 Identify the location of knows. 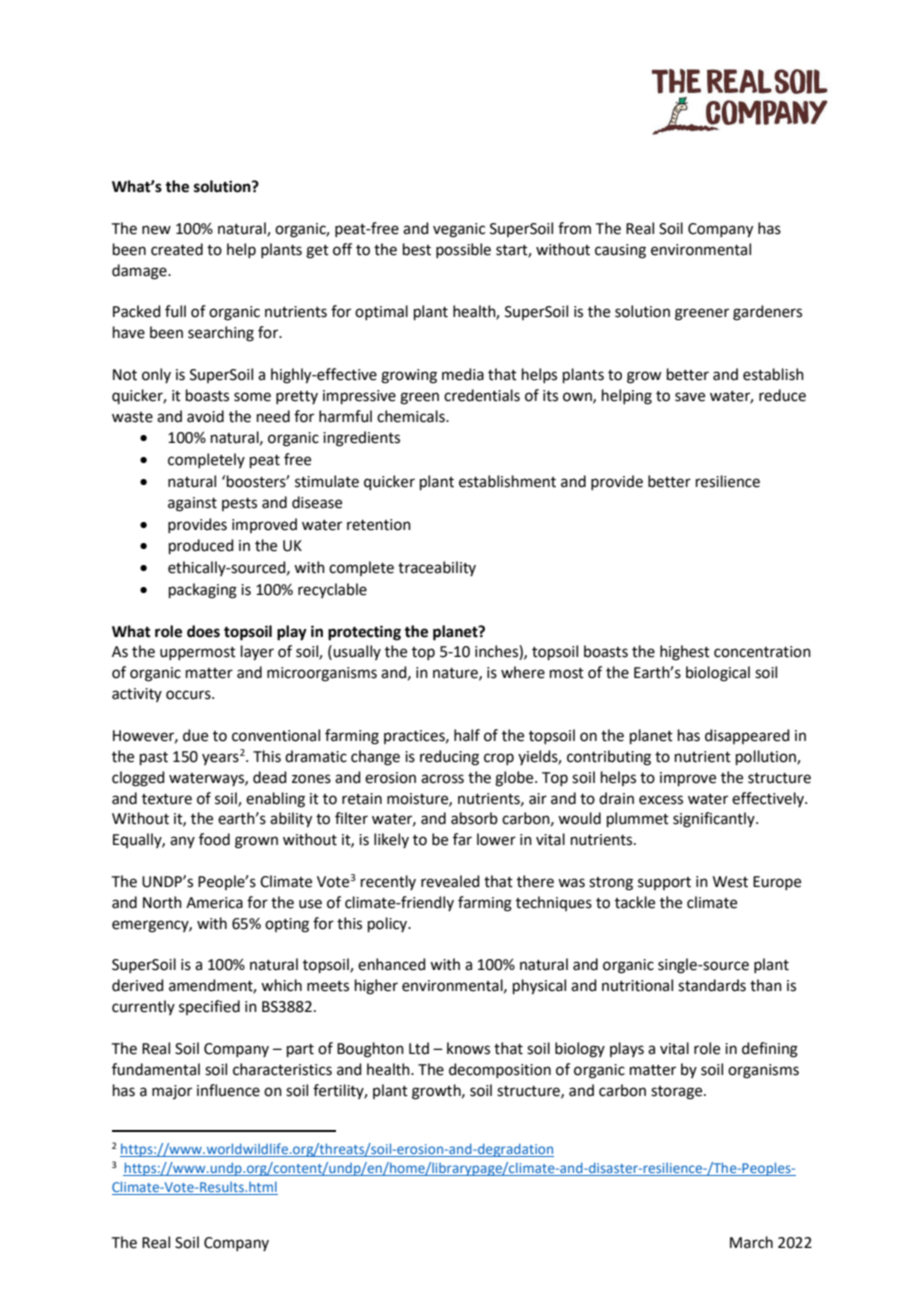
(468, 1048).
